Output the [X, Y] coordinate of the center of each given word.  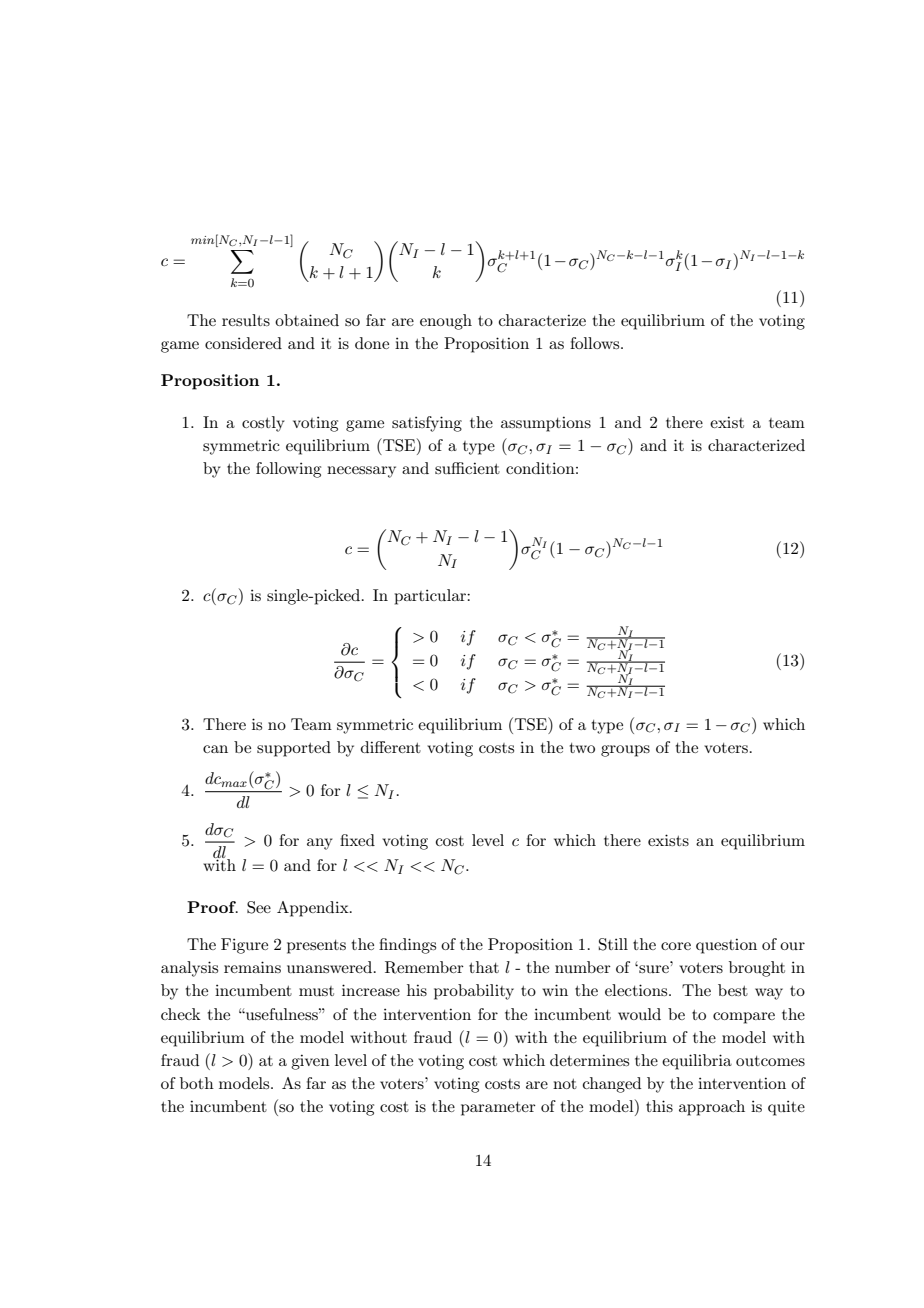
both [197, 1083]
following [288, 470]
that [484, 967]
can [215, 749]
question [726, 946]
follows [596, 343]
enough [446, 322]
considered [243, 343]
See [259, 907]
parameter [498, 1109]
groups [625, 751]
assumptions [546, 424]
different [391, 747]
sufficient [467, 468]
